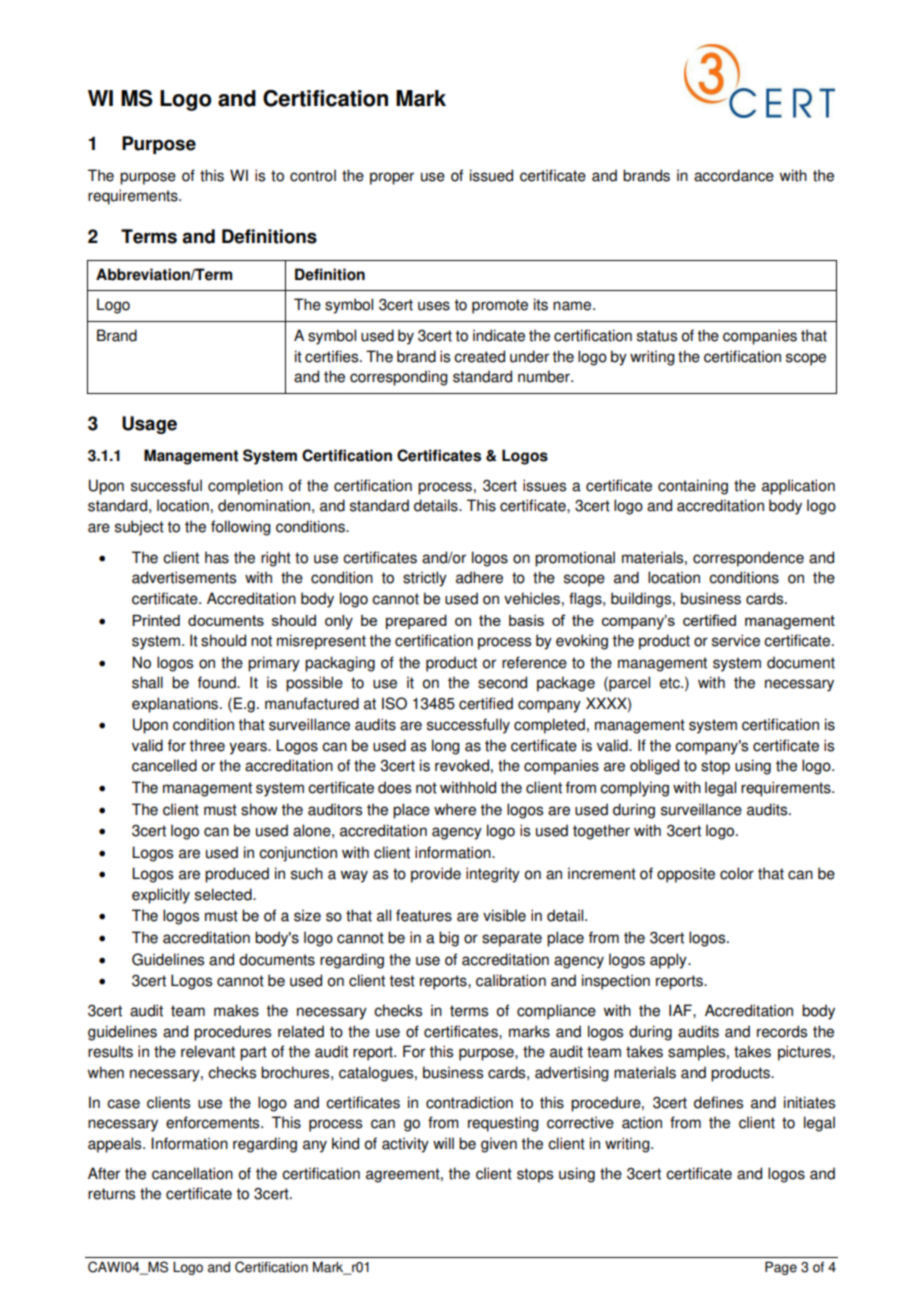 Image resolution: width=924 pixels, height=1308 pixels. Describe the element at coordinates (734, 175) in the document. I see `accordance` at that location.
